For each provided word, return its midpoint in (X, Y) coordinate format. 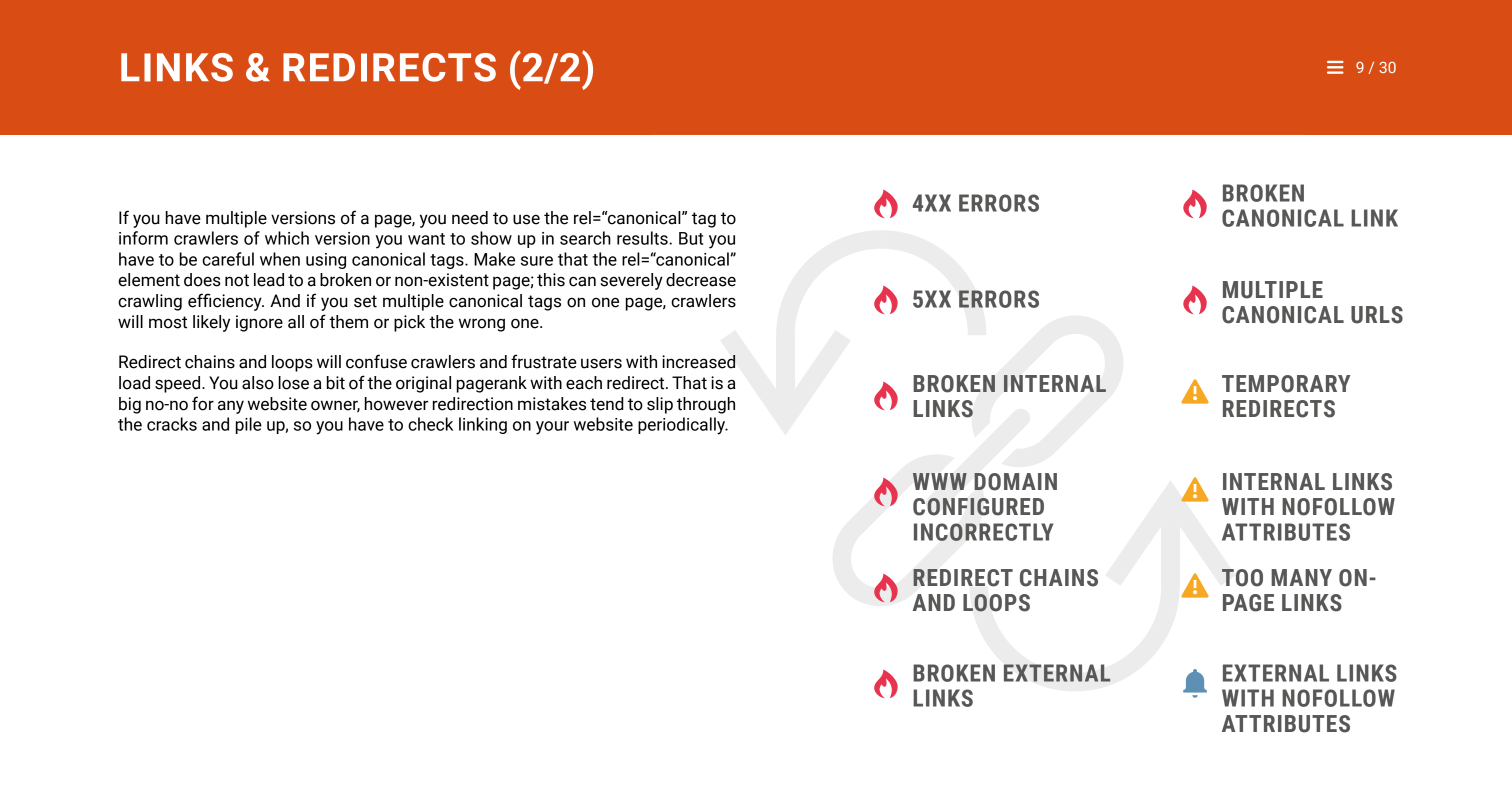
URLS (1377, 315)
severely (631, 281)
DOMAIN (1015, 482)
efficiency (226, 302)
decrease (701, 280)
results (643, 238)
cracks (172, 424)
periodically (683, 426)
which (287, 238)
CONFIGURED (978, 507)
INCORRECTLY (983, 532)
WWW (940, 481)
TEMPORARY (1286, 384)
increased (698, 362)
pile (249, 425)
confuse (376, 361)
